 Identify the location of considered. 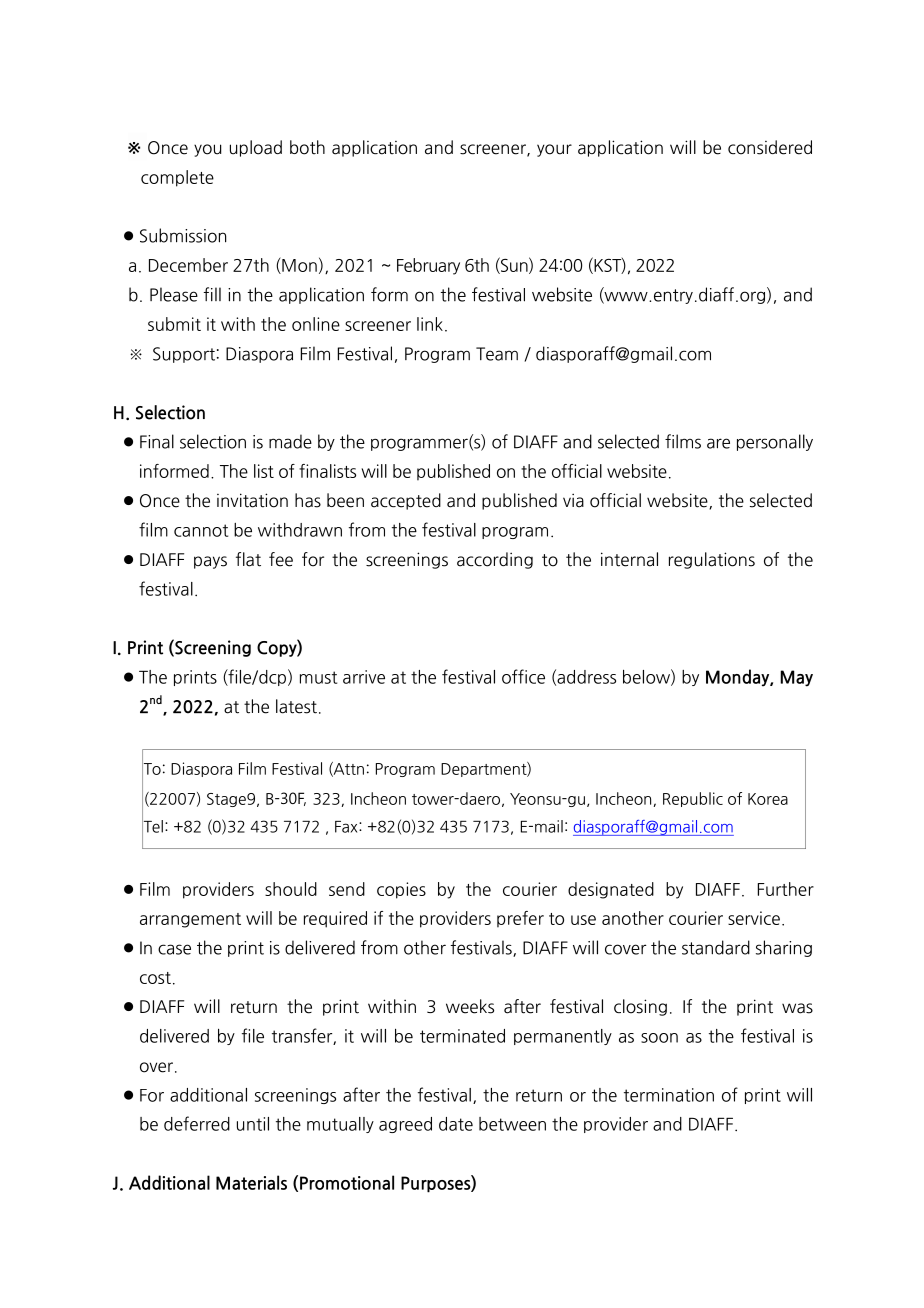
(770, 147).
